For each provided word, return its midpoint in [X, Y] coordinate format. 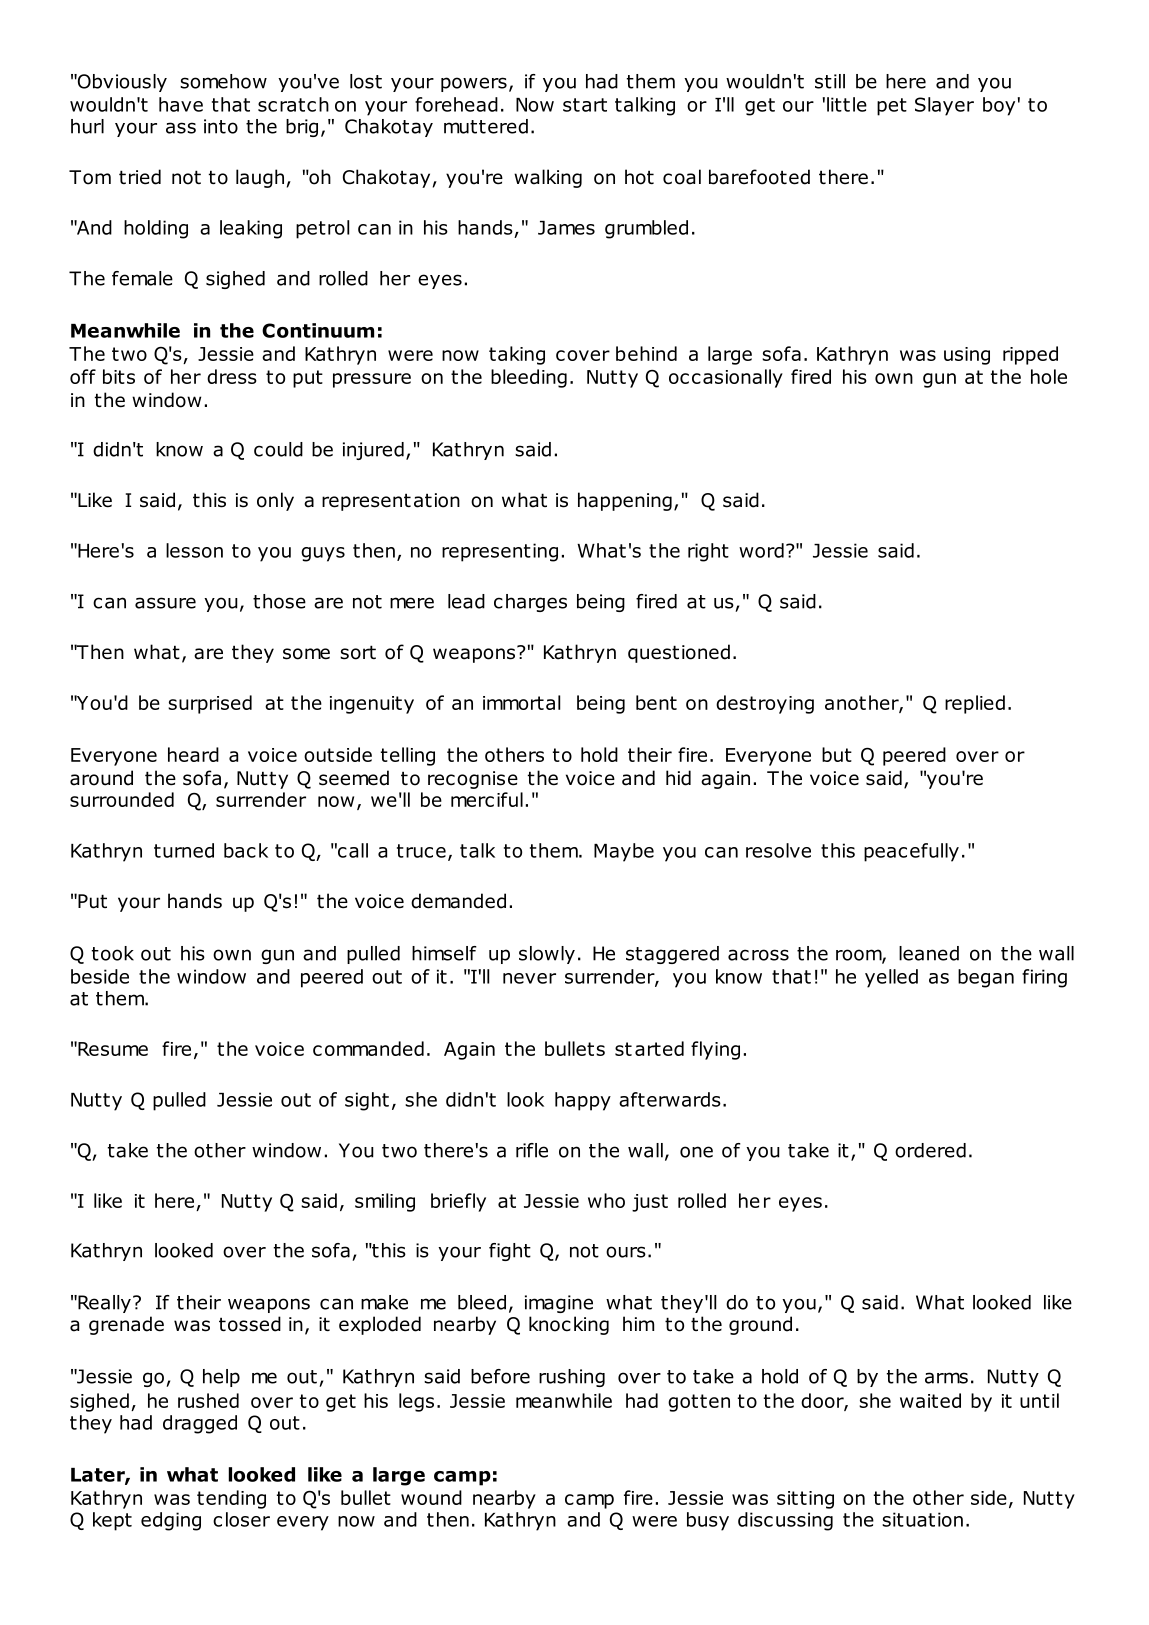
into [221, 126]
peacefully [911, 852]
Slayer [944, 106]
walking [548, 178]
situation [922, 1519]
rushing [572, 1378]
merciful [487, 799]
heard [193, 754]
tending [231, 1499]
